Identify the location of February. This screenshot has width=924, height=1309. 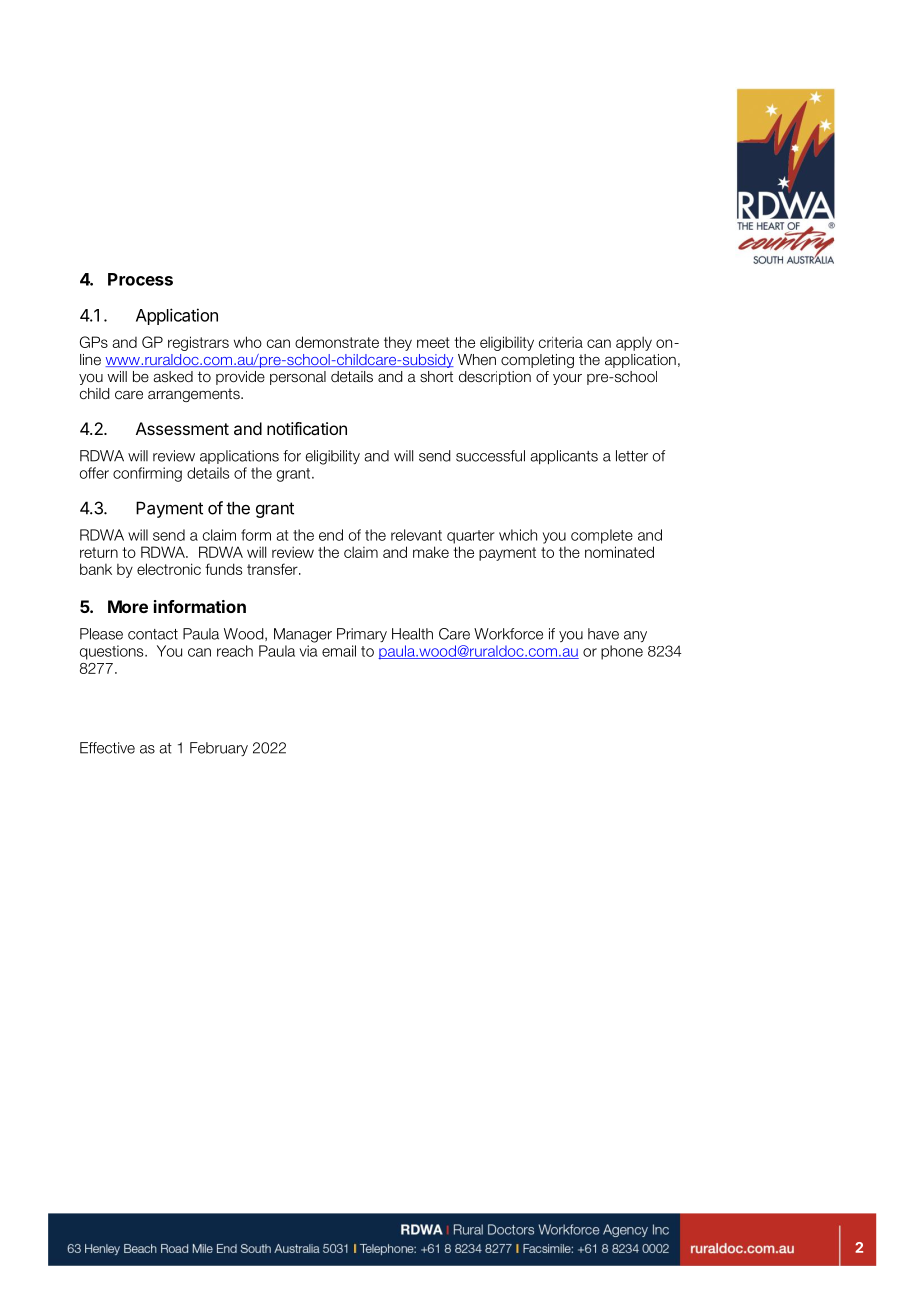
(219, 749).
